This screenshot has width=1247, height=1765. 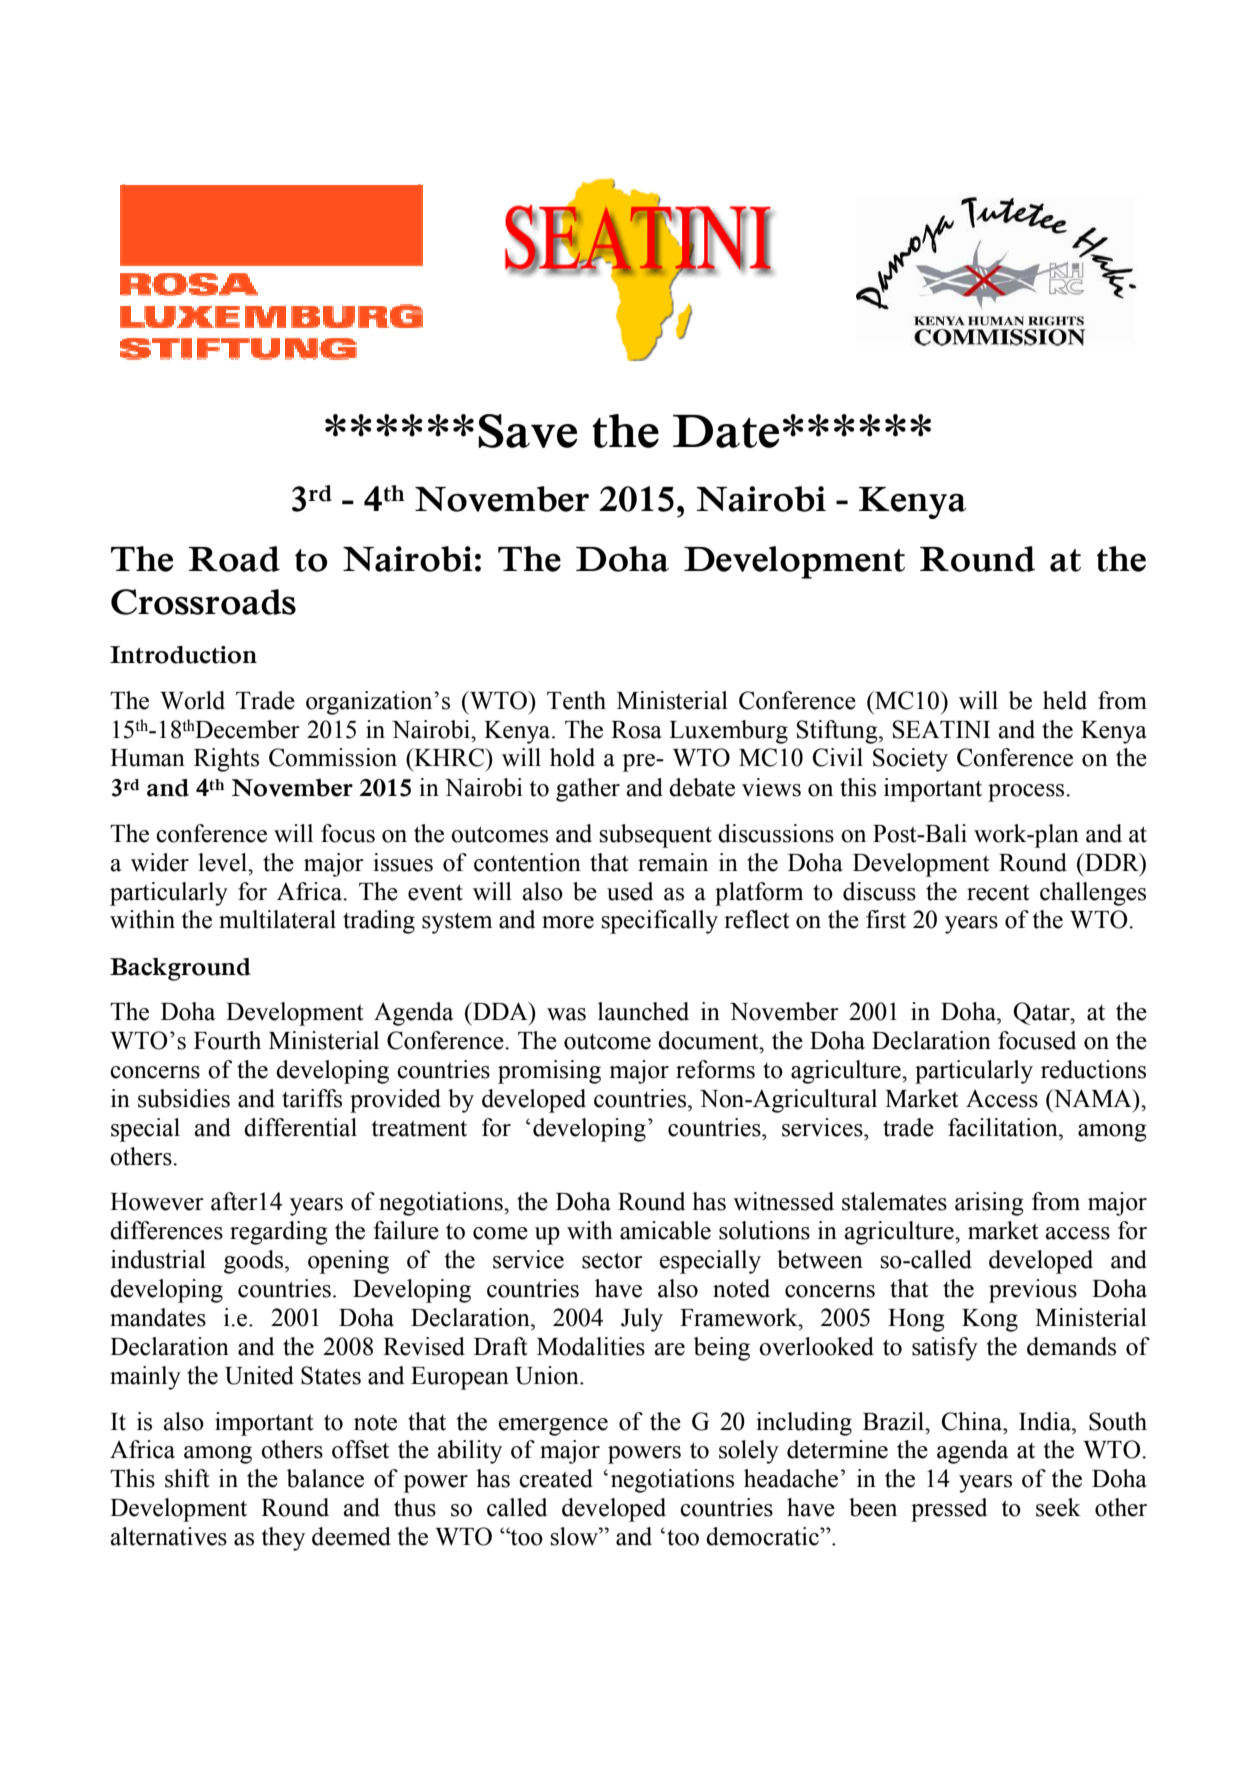 What do you see at coordinates (283, 1539) in the screenshot?
I see `they` at bounding box center [283, 1539].
